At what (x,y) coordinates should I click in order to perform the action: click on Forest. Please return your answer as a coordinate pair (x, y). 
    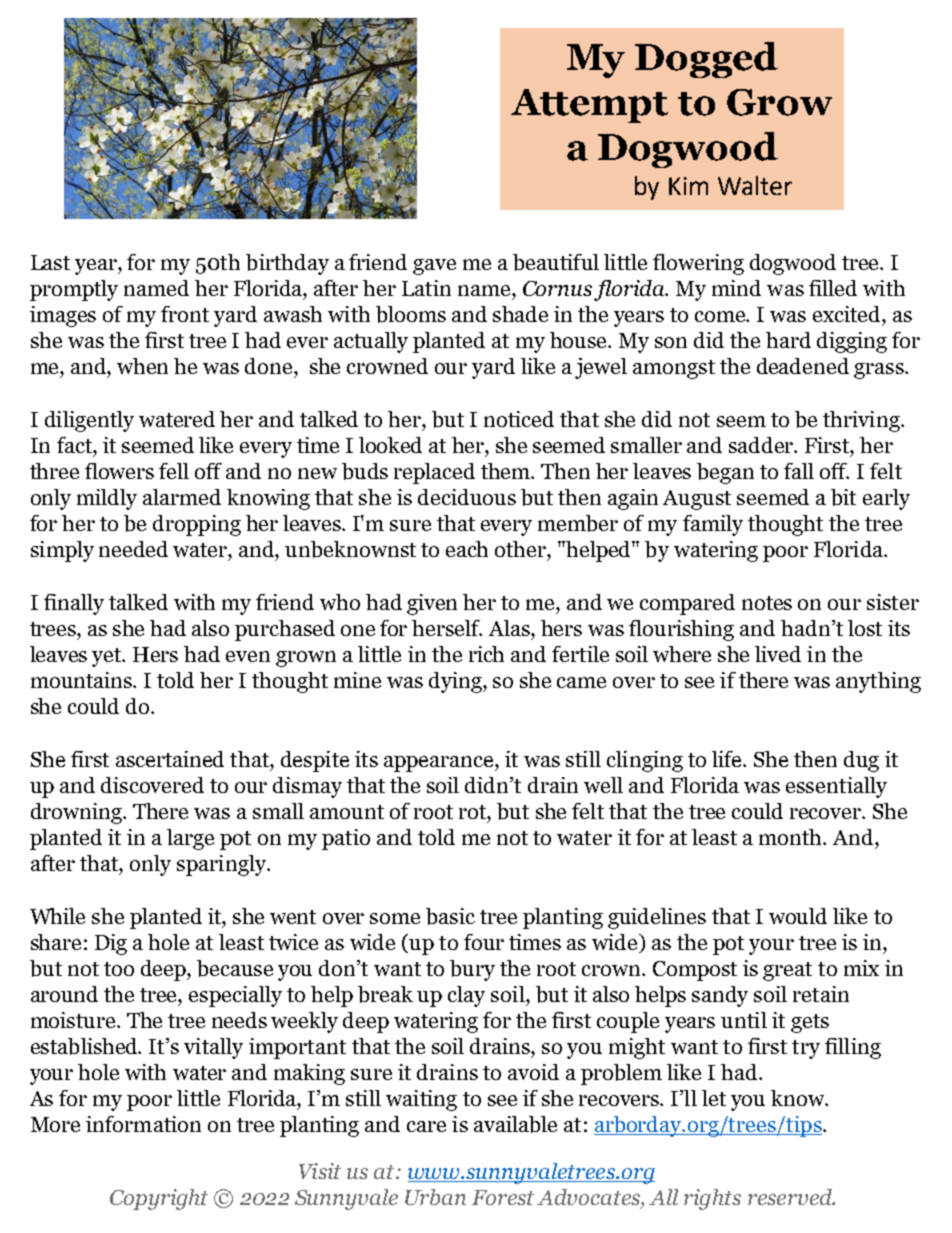
    Looking at the image, I should click on (503, 1197).
